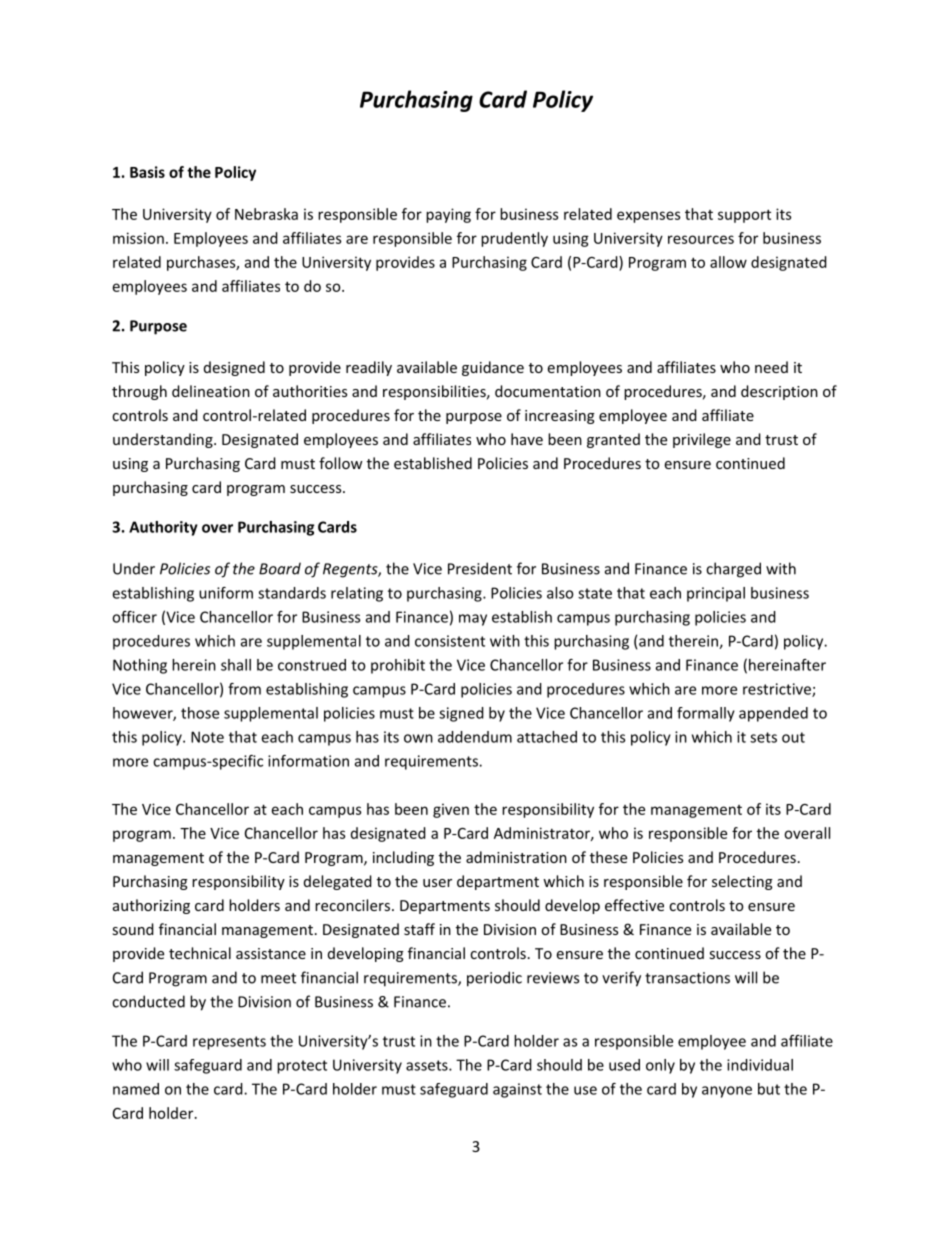 This page has width=952, height=1233. Describe the element at coordinates (163, 528) in the page. I see `Authority` at that location.
